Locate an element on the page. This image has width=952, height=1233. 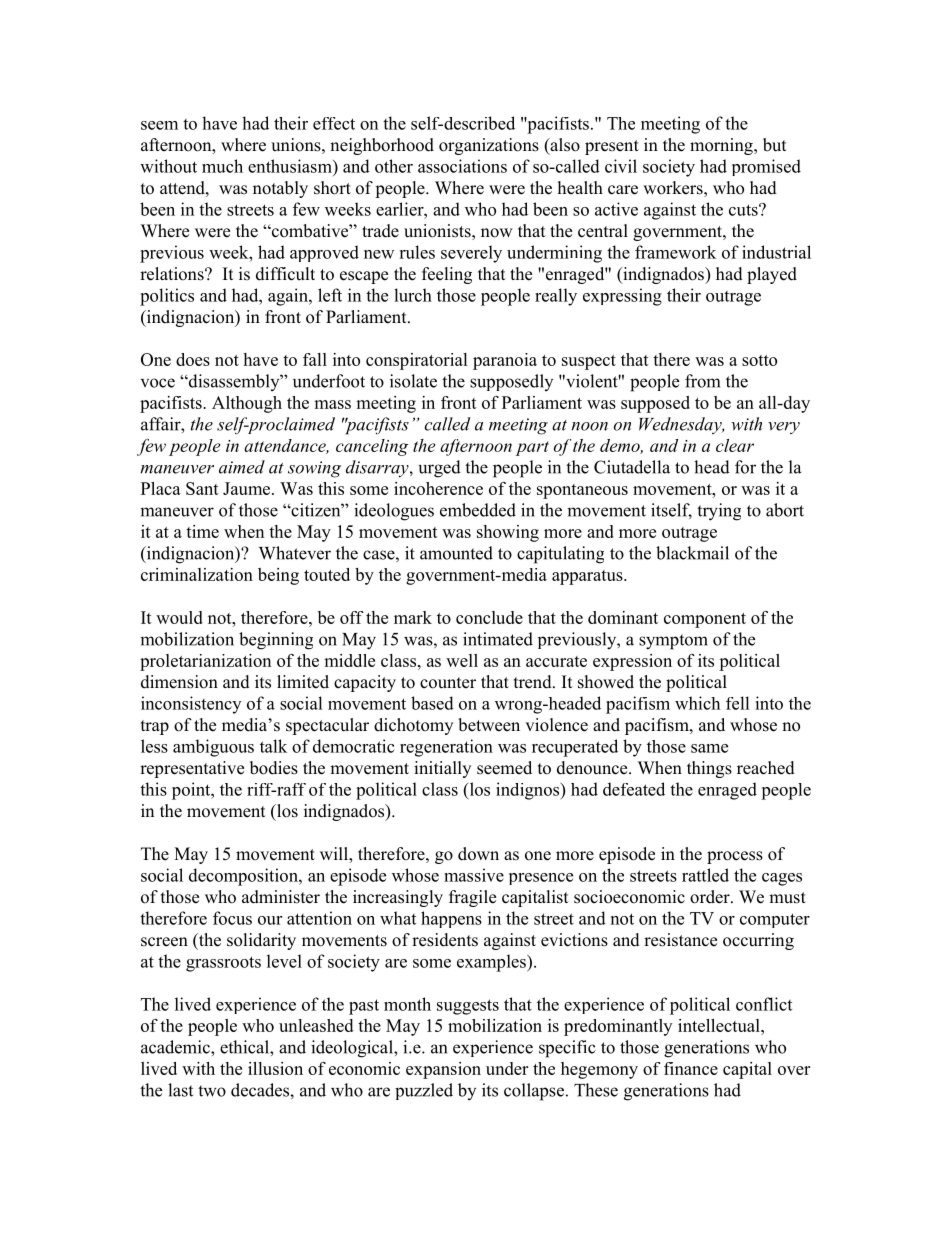
process is located at coordinates (735, 857).
